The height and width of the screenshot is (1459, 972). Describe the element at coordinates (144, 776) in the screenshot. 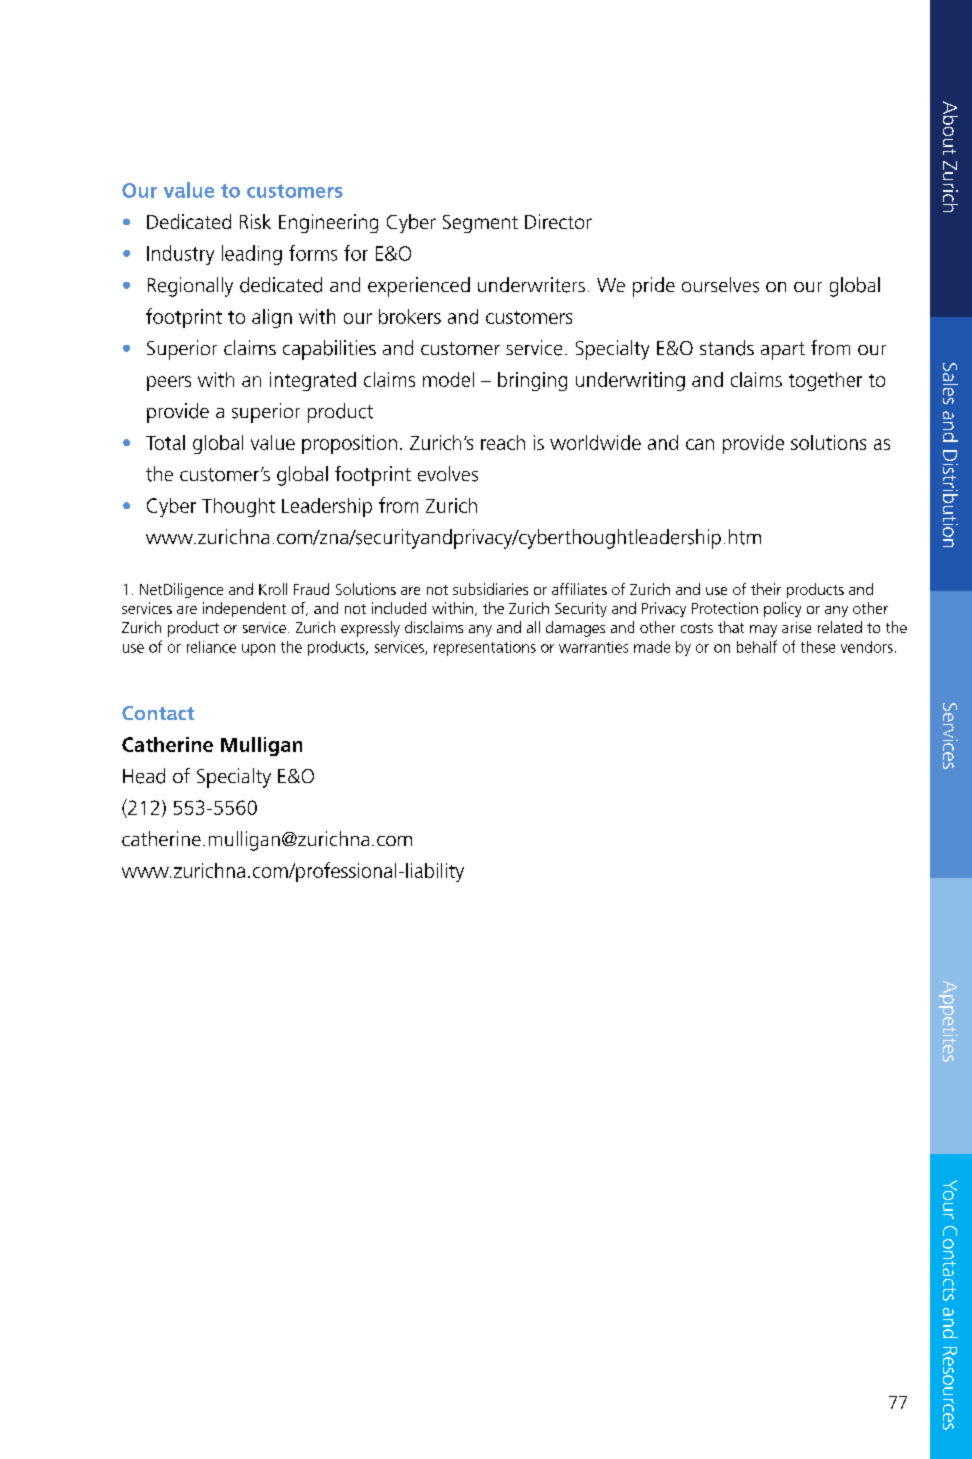

I see `Head` at that location.
